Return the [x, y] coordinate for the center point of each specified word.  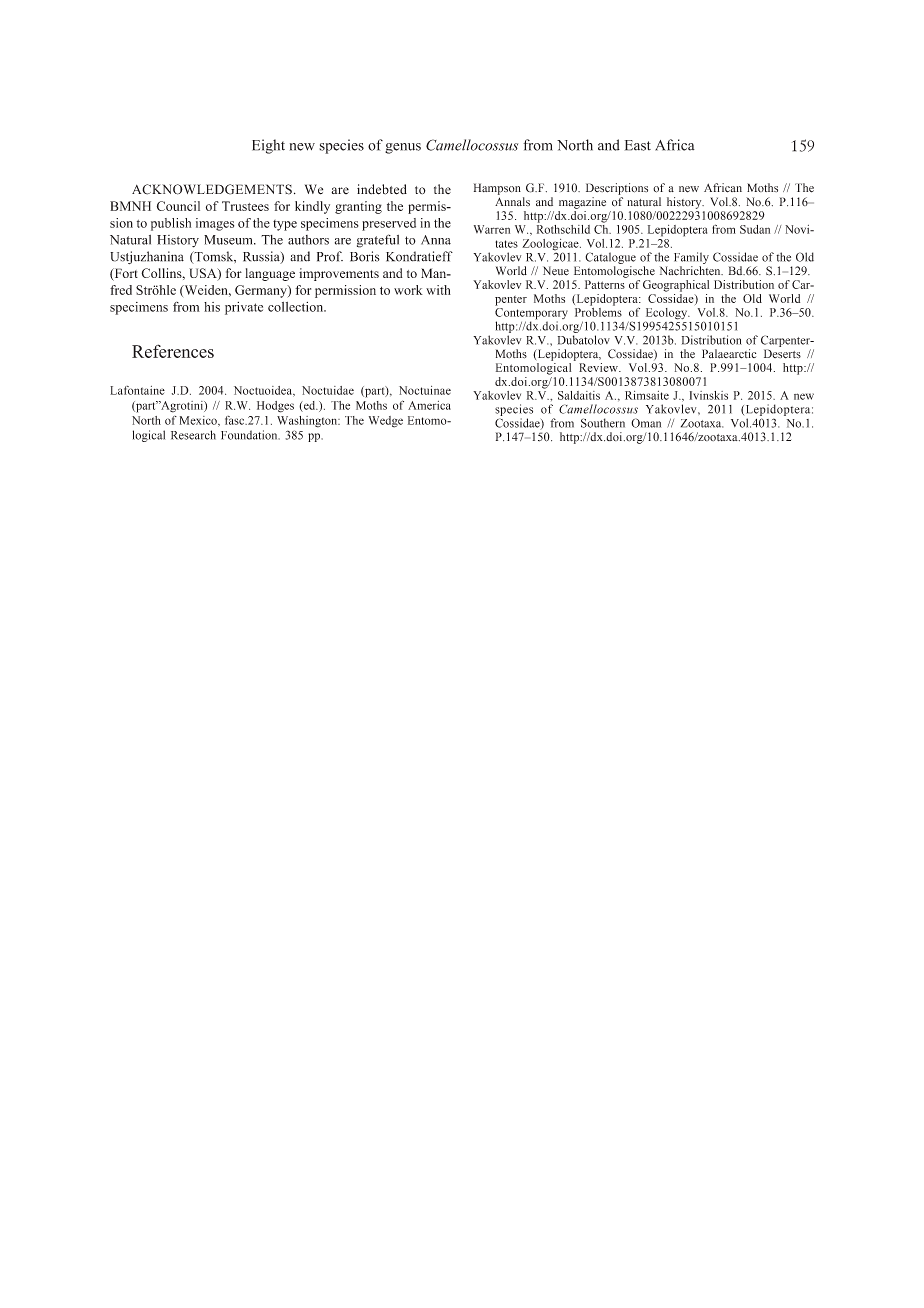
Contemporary [531, 315]
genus [403, 148]
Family [691, 258]
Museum [229, 240]
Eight [268, 146]
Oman [646, 423]
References [173, 351]
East [638, 145]
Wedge [386, 422]
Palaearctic [729, 354]
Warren [492, 229]
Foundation [250, 435]
